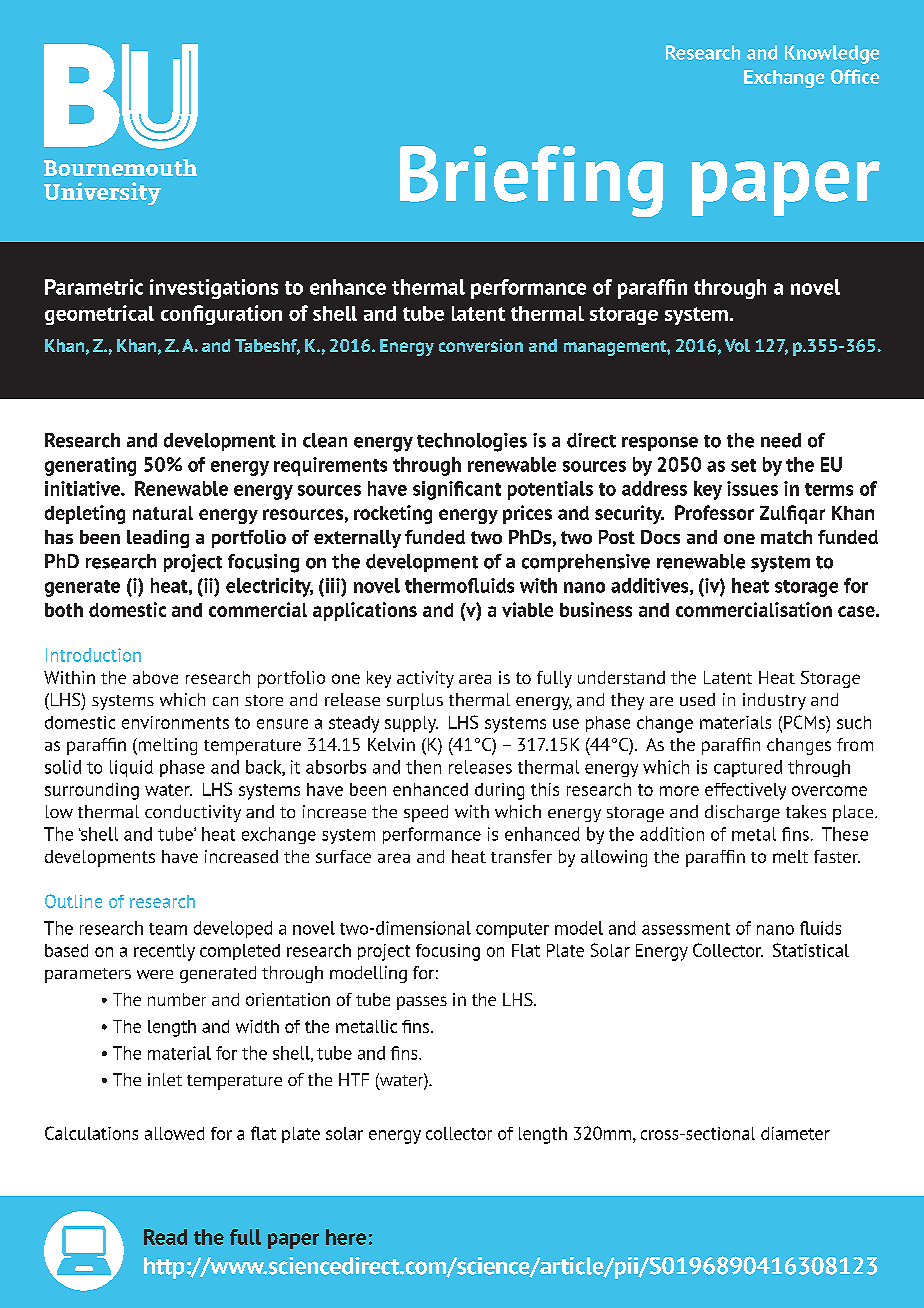 This image has width=924, height=1308. I want to click on Vol, so click(737, 345).
